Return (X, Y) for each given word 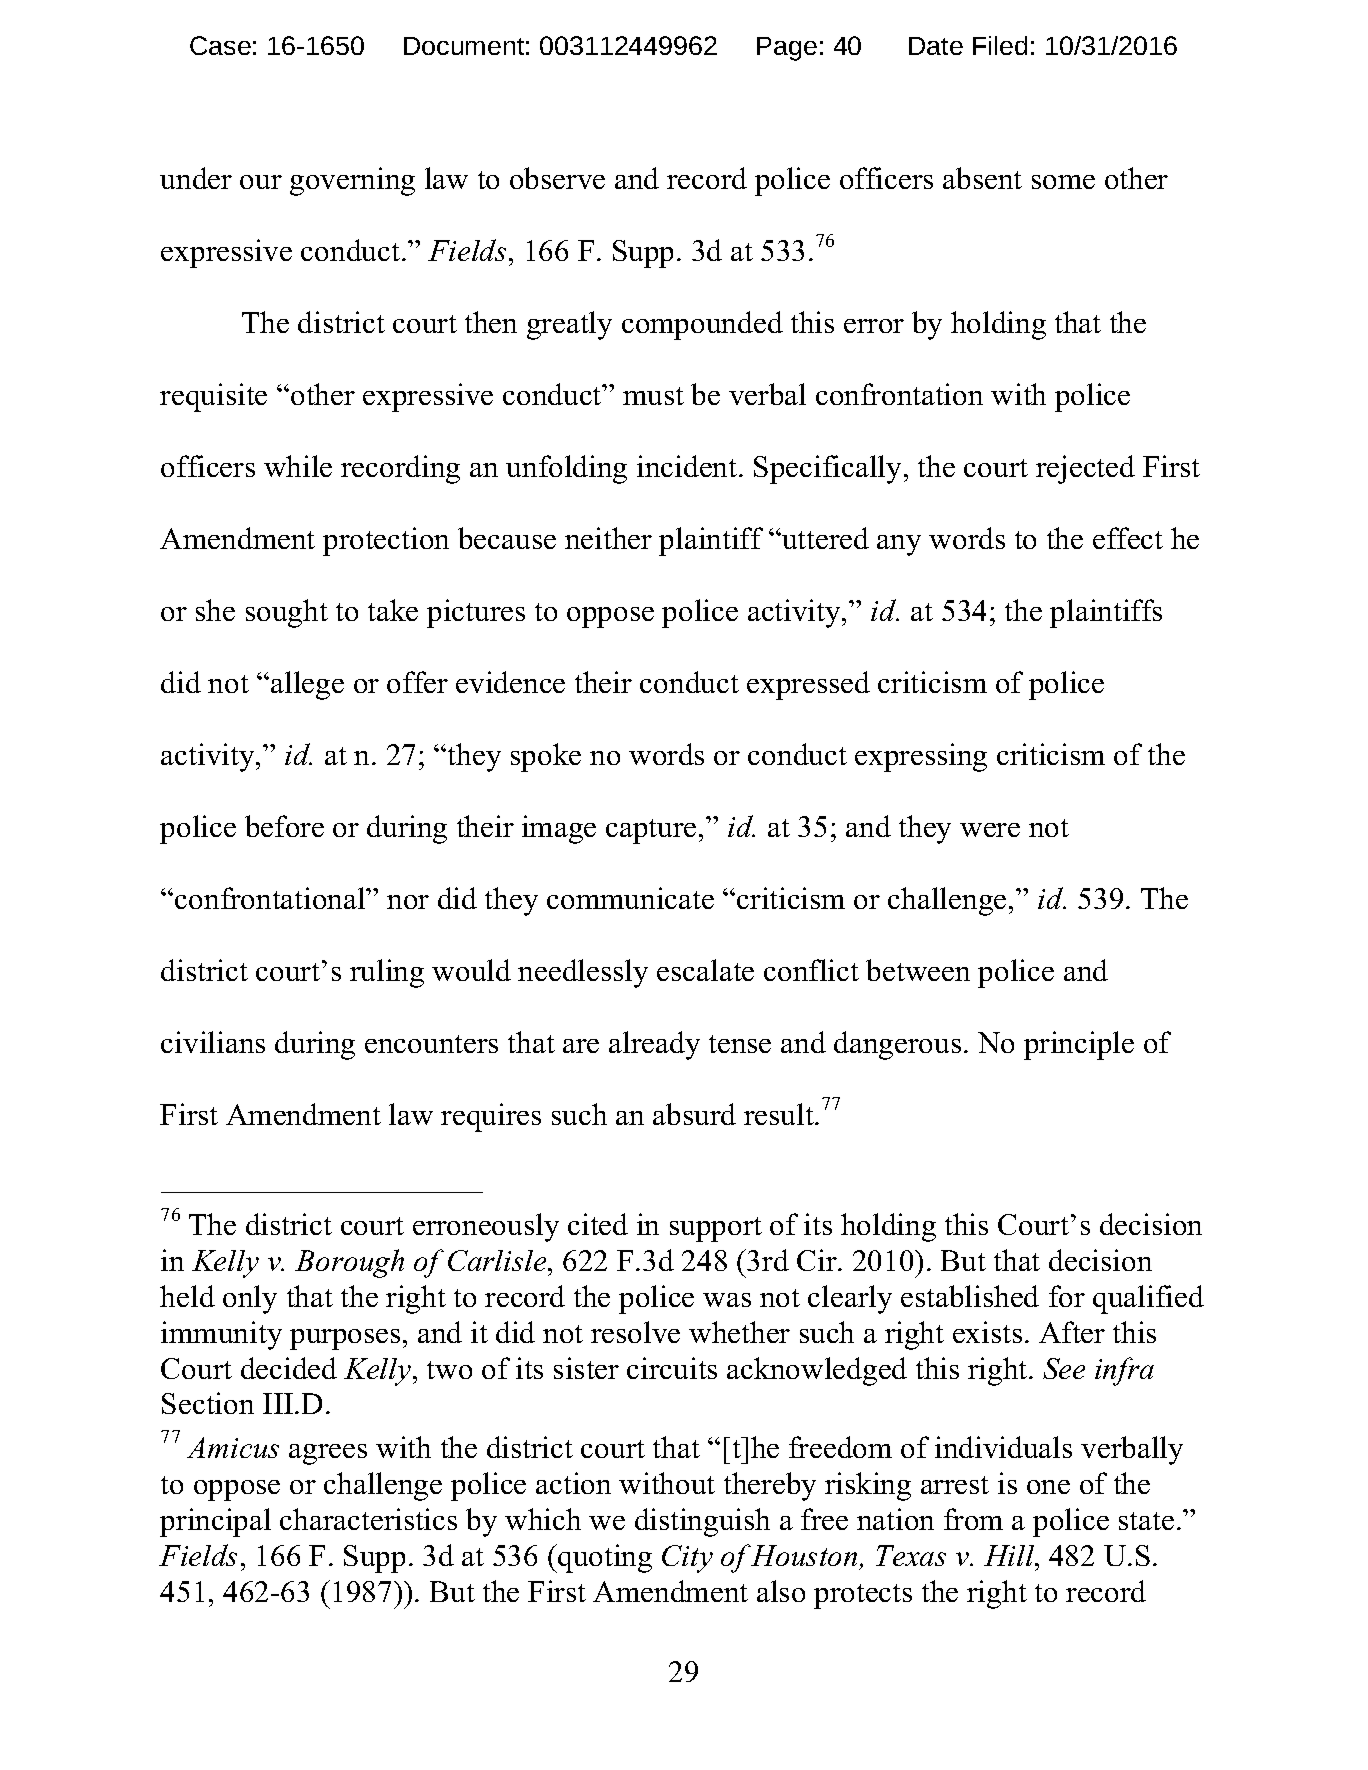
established (970, 1296)
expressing (921, 757)
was (727, 1300)
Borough (349, 1263)
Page (787, 49)
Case (220, 45)
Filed (1000, 45)
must (653, 396)
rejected (1085, 469)
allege (307, 685)
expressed (808, 685)
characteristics (368, 1519)
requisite (213, 397)
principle (1079, 1045)
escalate (705, 970)
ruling (387, 973)
